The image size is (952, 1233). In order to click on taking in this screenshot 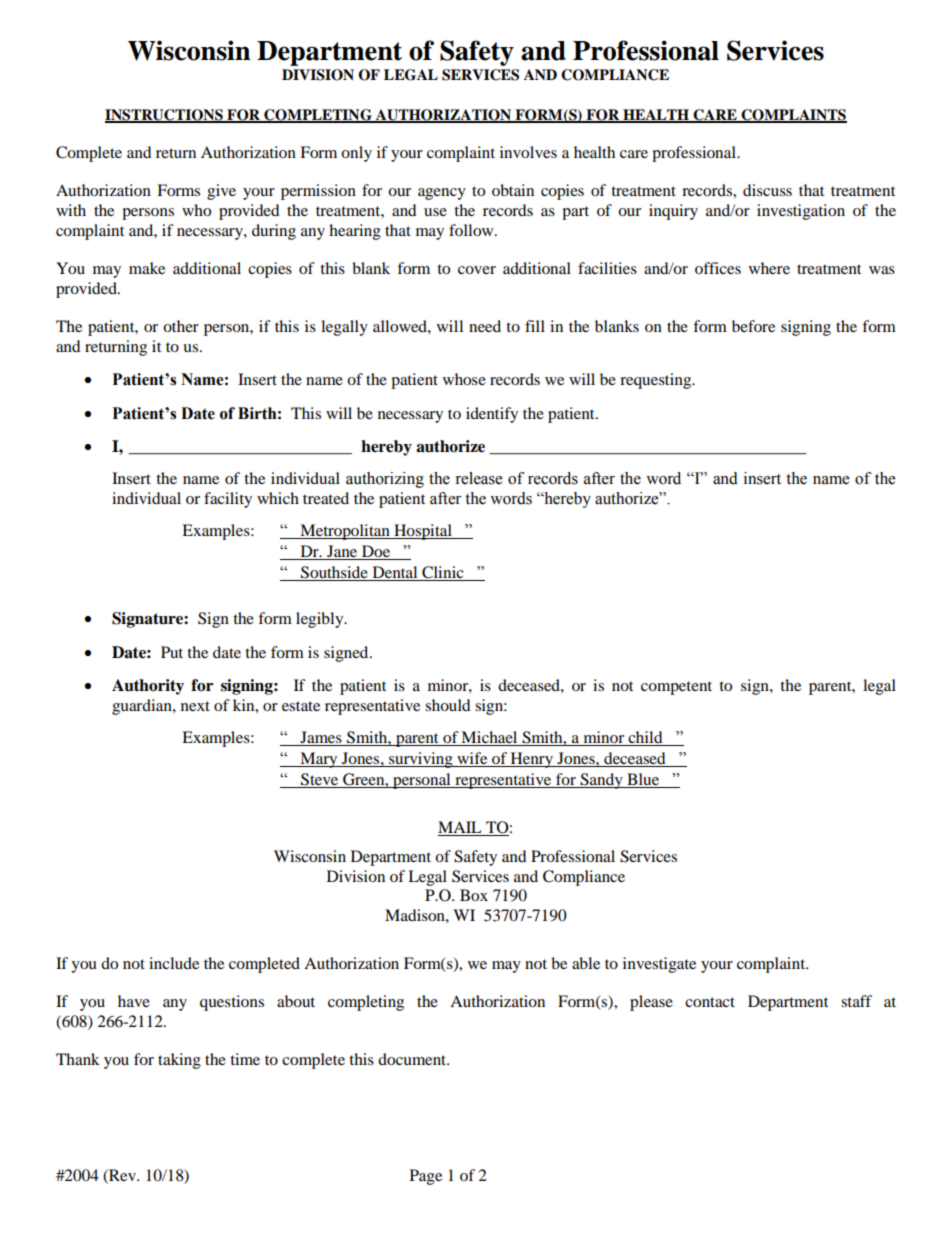, I will do `click(179, 1061)`.
